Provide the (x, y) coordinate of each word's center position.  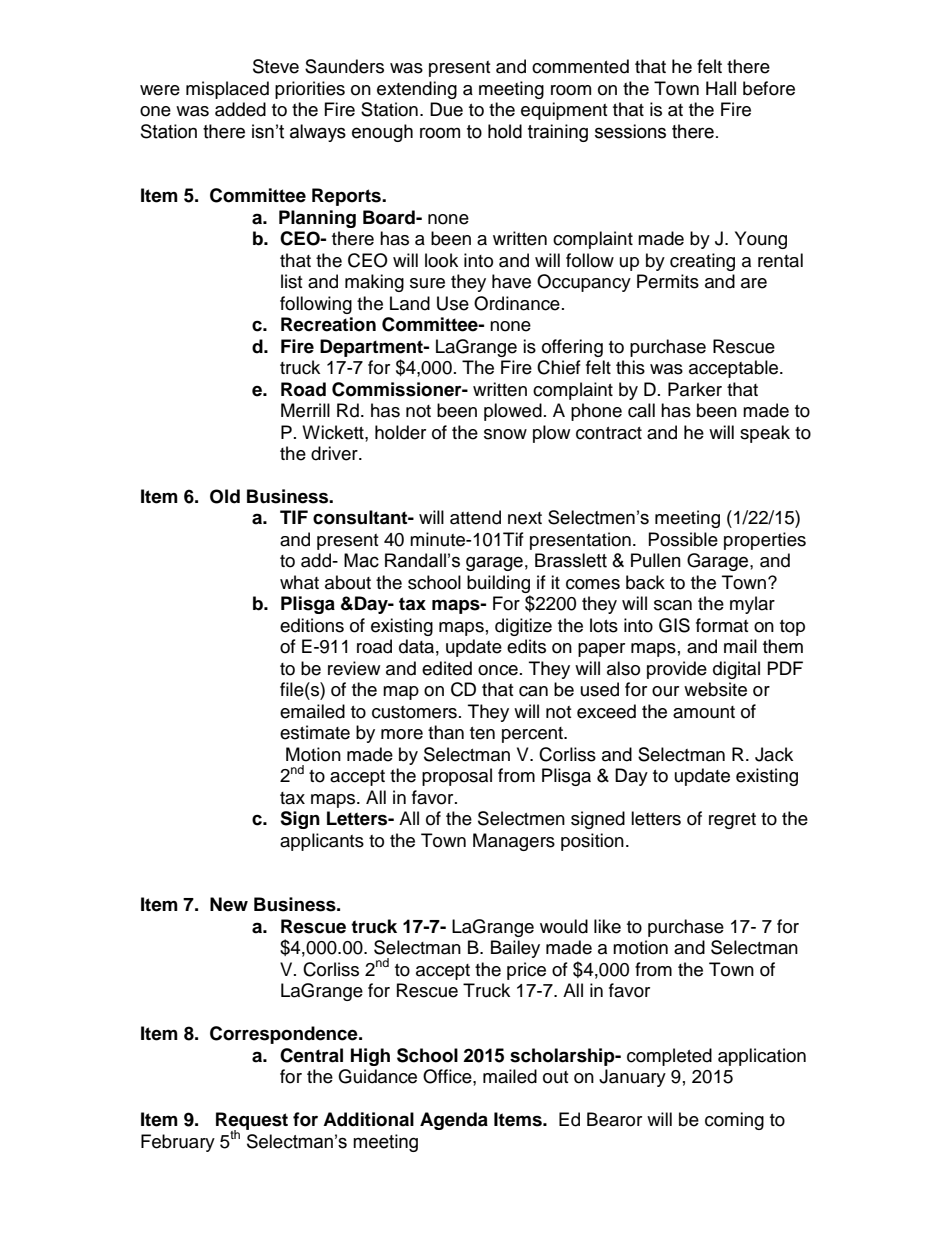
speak (765, 434)
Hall (721, 88)
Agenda (454, 1121)
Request (252, 1122)
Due (446, 109)
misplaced (227, 90)
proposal (457, 777)
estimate (315, 732)
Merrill (305, 410)
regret (732, 821)
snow (505, 434)
